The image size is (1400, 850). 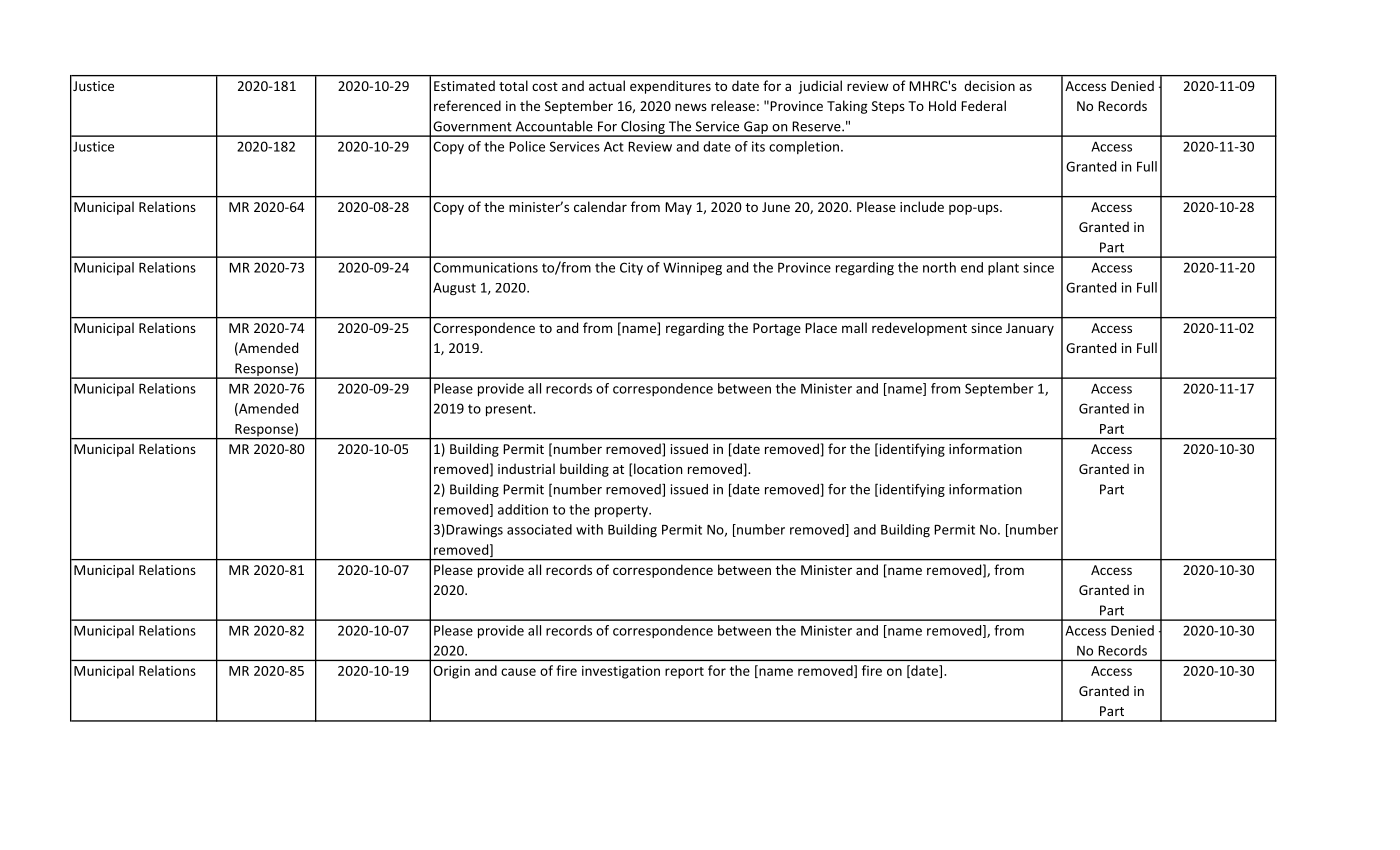 What do you see at coordinates (919, 329) in the screenshot?
I see `redevelopment` at bounding box center [919, 329].
